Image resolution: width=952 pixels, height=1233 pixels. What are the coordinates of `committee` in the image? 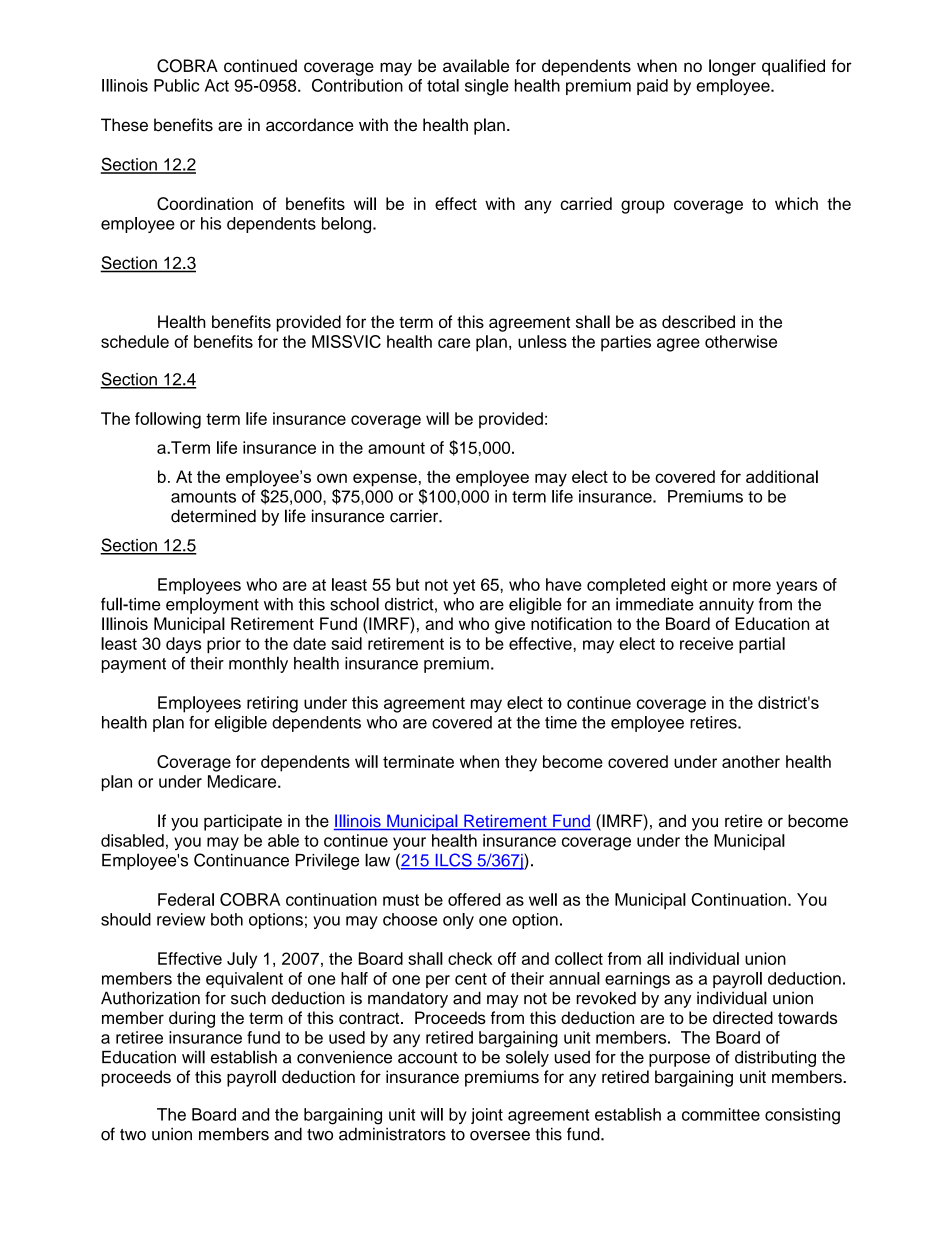 It's located at (721, 1114).
